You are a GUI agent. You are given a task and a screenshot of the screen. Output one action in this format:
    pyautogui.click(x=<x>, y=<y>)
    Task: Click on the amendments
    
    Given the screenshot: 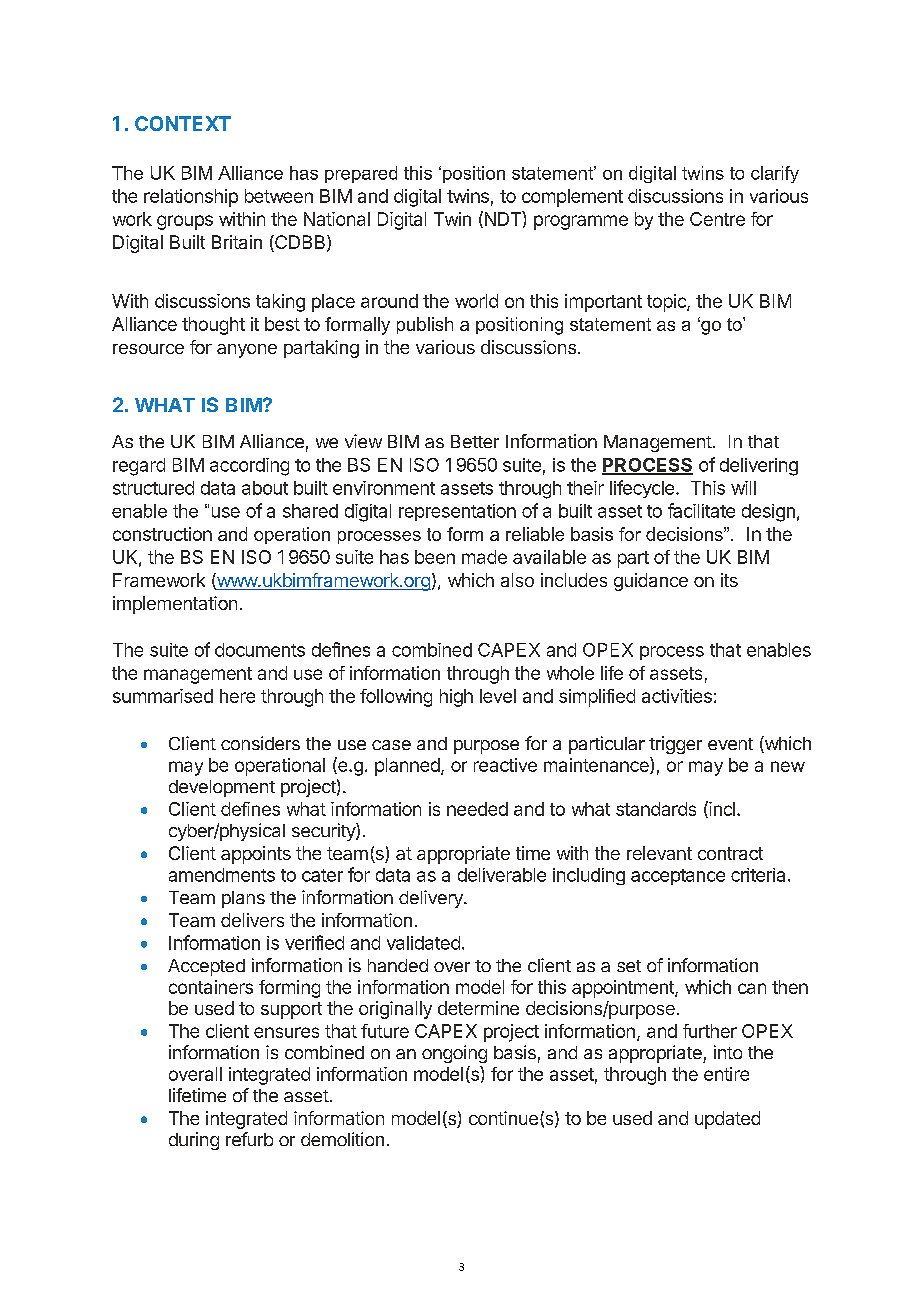 What is the action you would take?
    pyautogui.click(x=222, y=875)
